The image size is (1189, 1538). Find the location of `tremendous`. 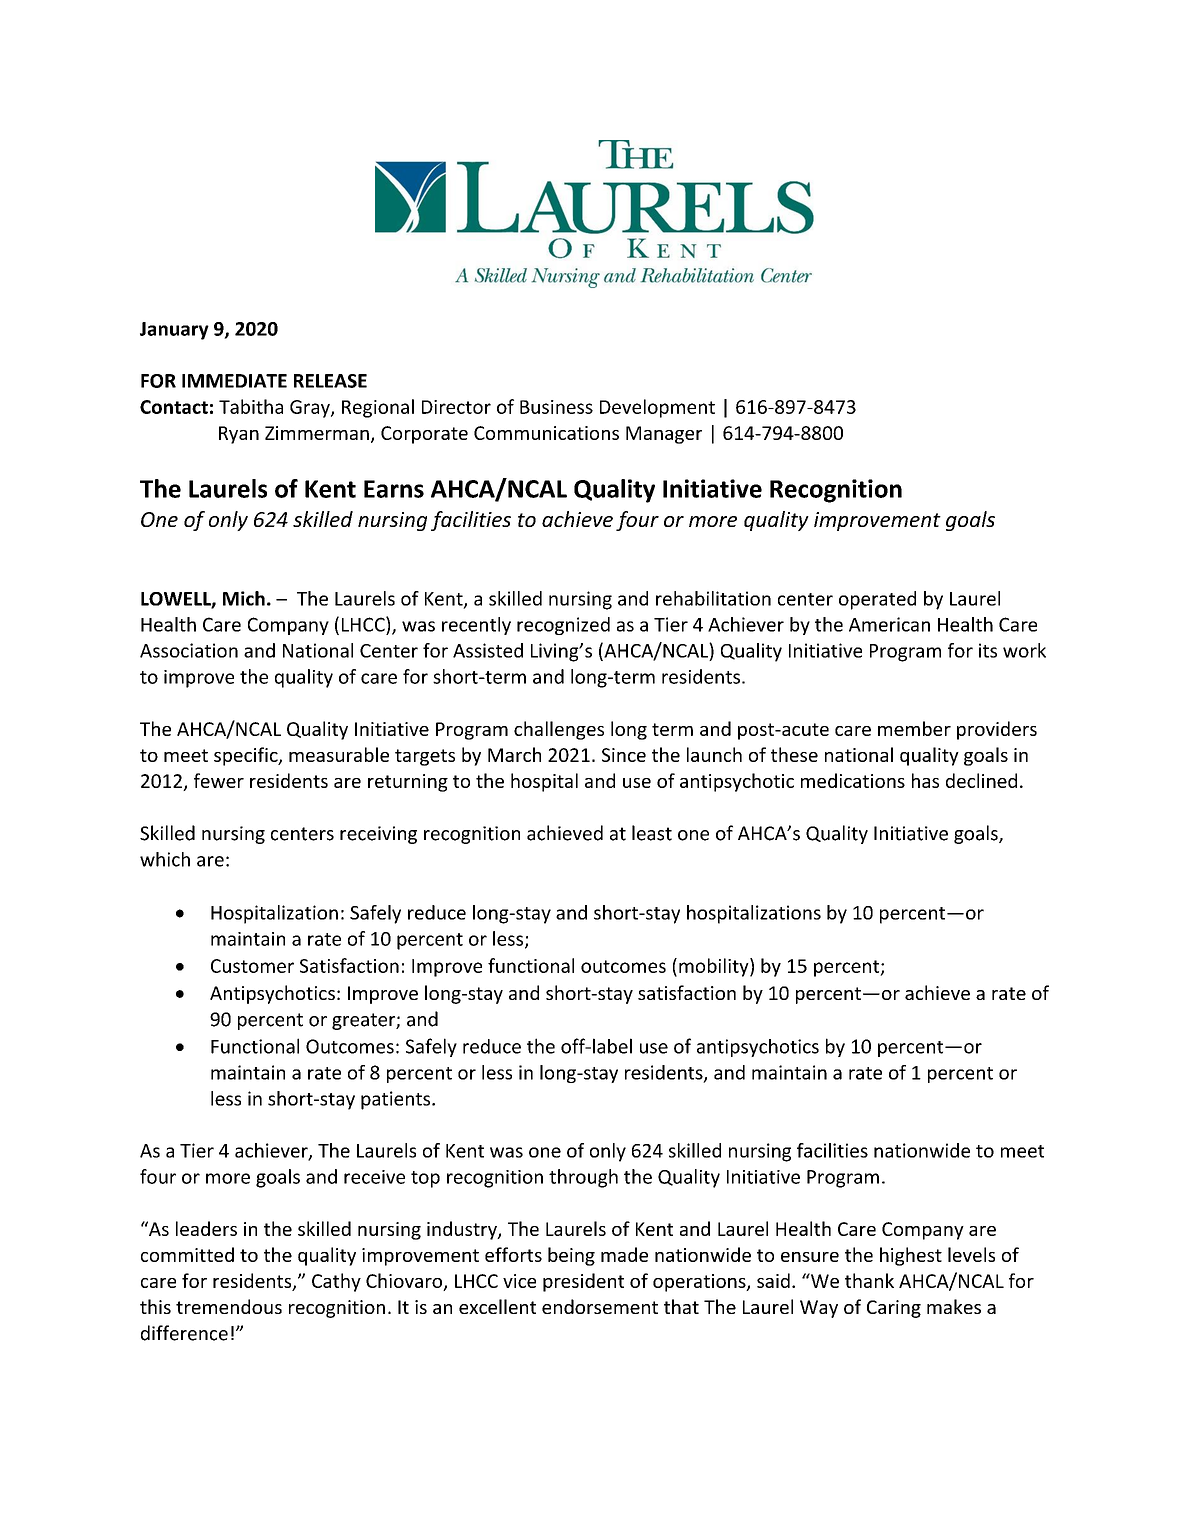

tremendous is located at coordinates (229, 1306).
